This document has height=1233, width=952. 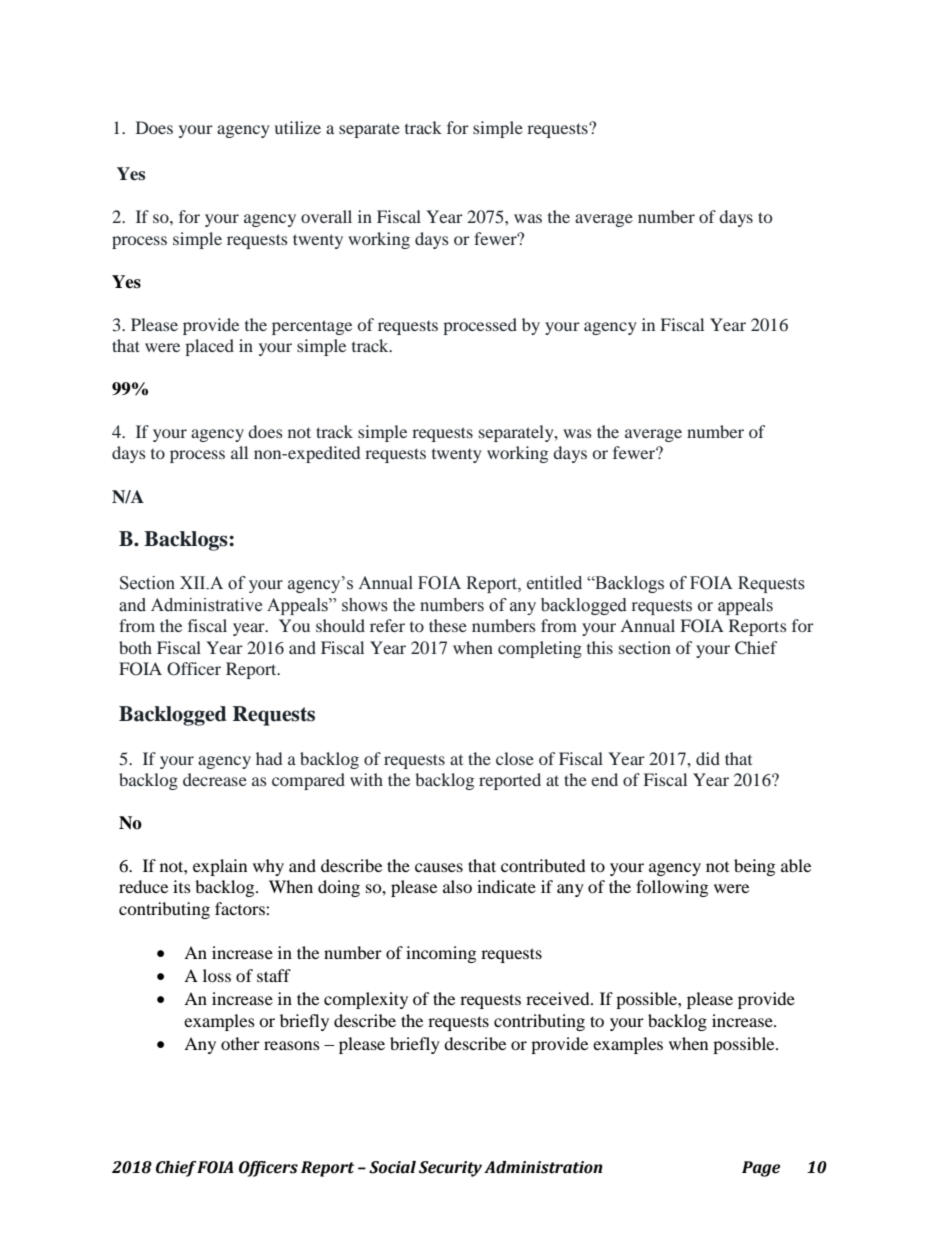 What do you see at coordinates (209, 347) in the document?
I see `placed` at bounding box center [209, 347].
